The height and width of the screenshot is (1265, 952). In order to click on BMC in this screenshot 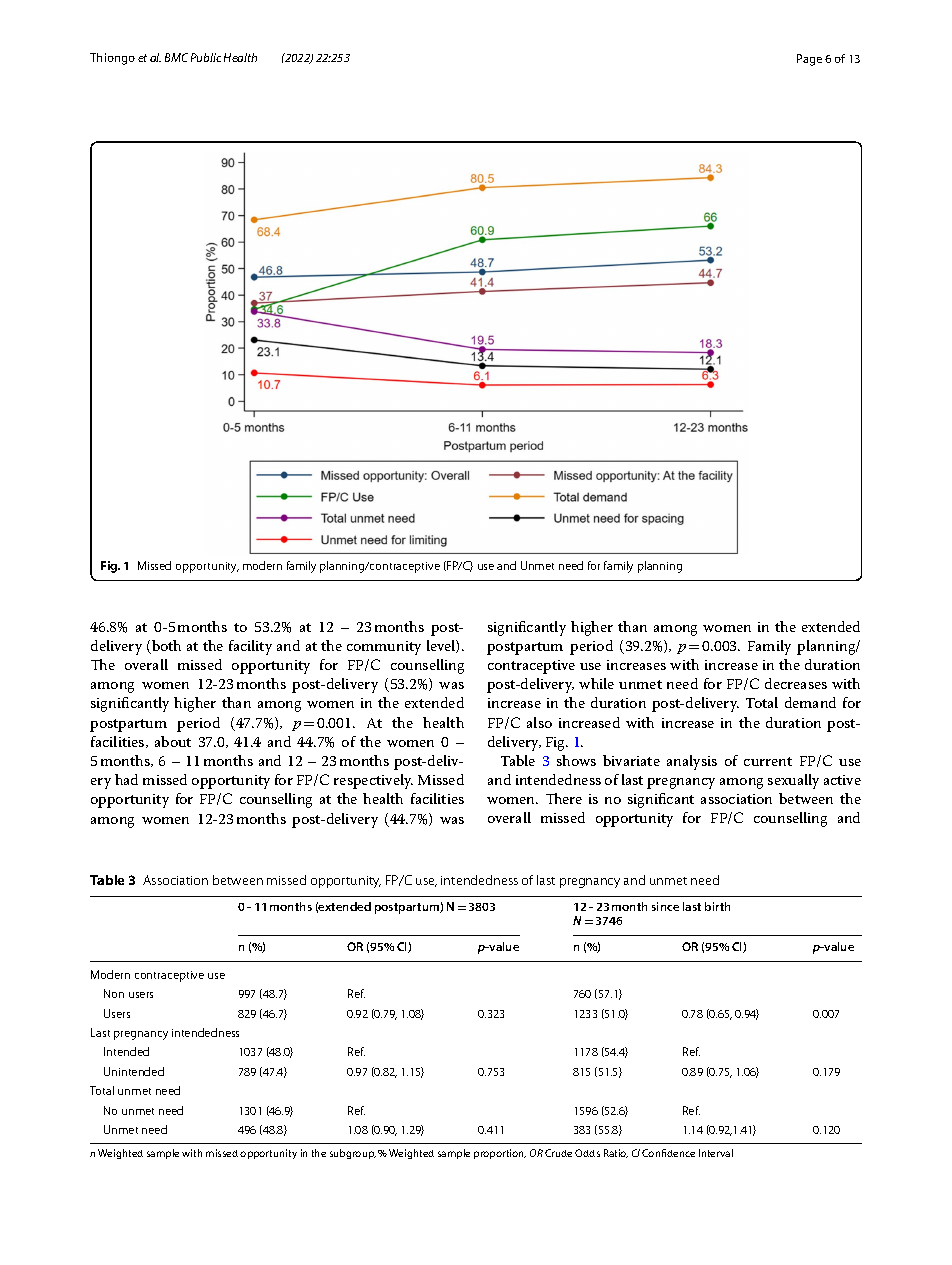, I will do `click(176, 57)`.
